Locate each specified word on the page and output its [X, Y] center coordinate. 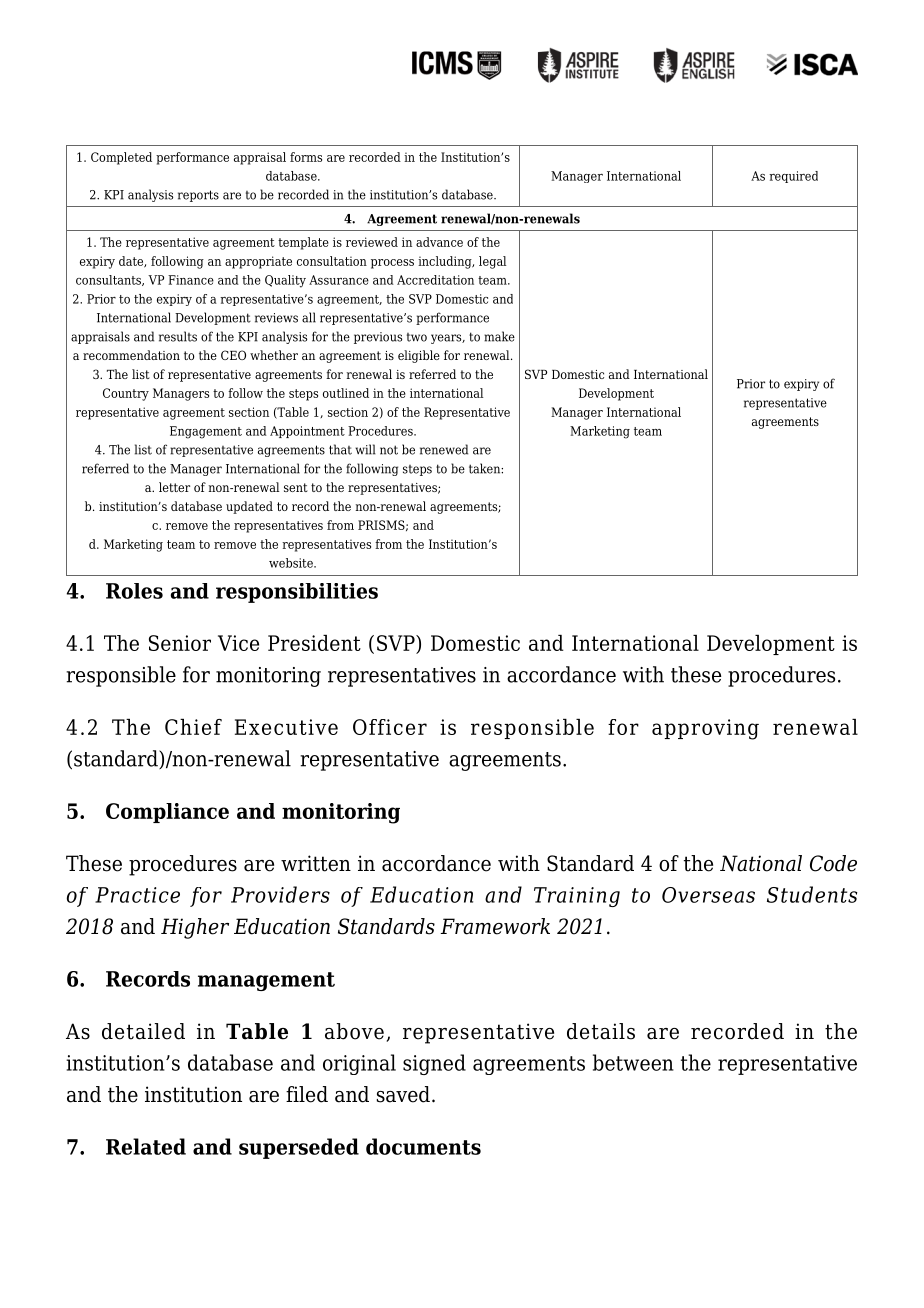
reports [198, 196]
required [793, 177]
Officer [390, 727]
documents [423, 1146]
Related [146, 1146]
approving [705, 729]
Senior [180, 643]
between [633, 1062]
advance [439, 242]
